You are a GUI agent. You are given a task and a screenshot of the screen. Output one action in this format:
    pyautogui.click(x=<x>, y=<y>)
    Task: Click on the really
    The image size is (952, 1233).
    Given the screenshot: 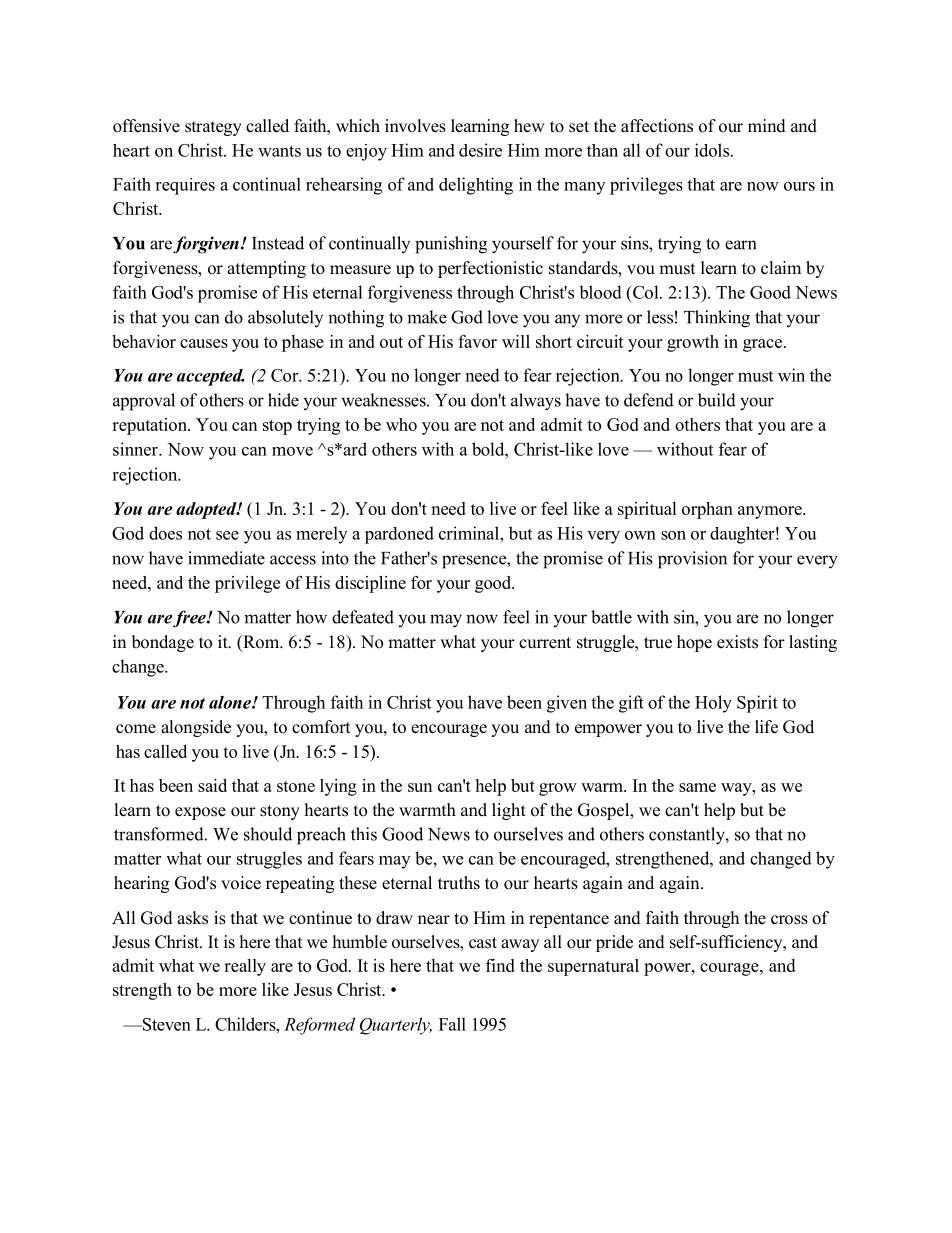 What is the action you would take?
    pyautogui.click(x=245, y=967)
